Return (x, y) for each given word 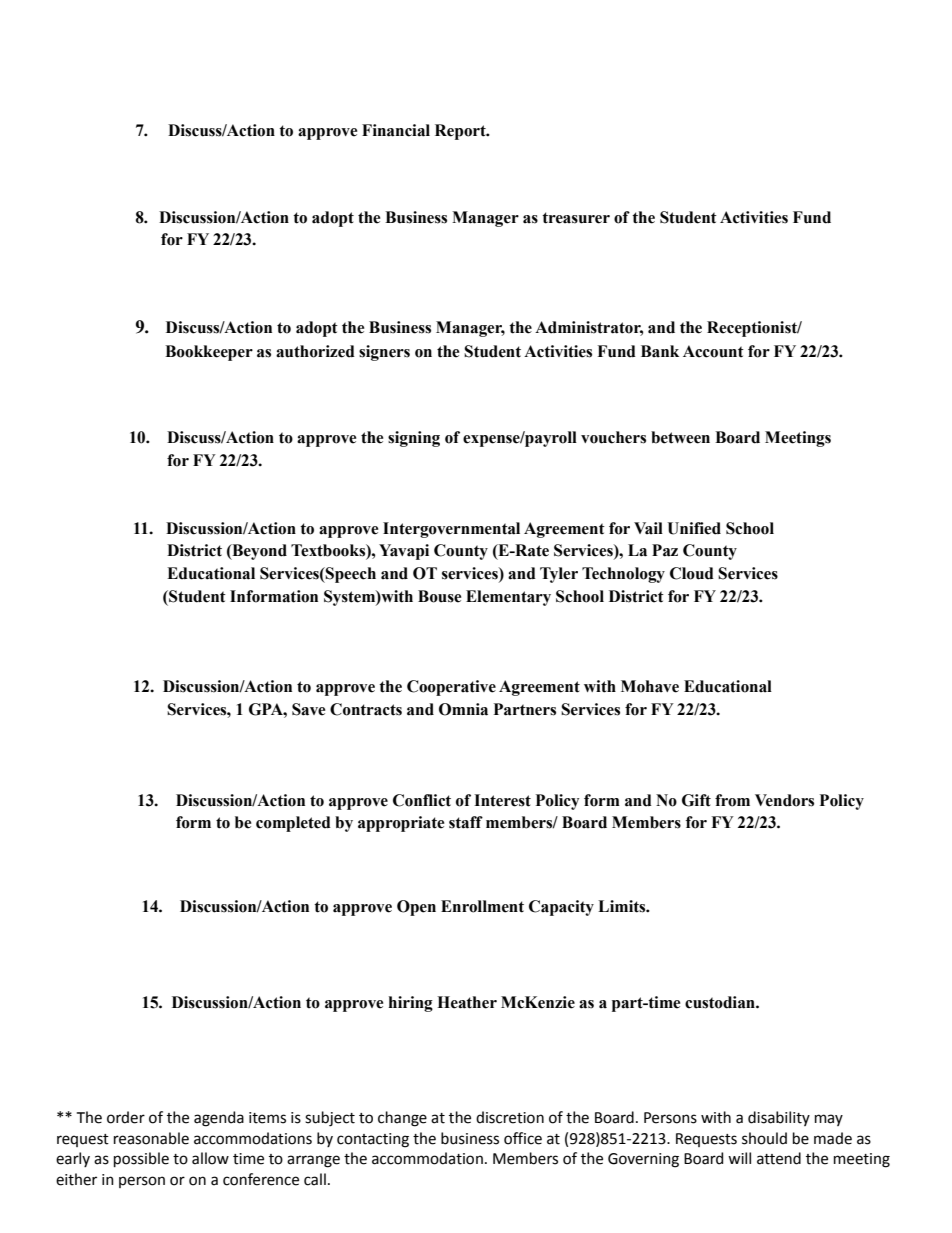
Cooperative (451, 688)
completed (293, 824)
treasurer (576, 218)
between (680, 437)
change (402, 1119)
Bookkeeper (209, 353)
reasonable (151, 1138)
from (732, 800)
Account (713, 351)
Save (308, 709)
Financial (396, 130)
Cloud (692, 573)
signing (414, 439)
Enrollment (482, 906)
